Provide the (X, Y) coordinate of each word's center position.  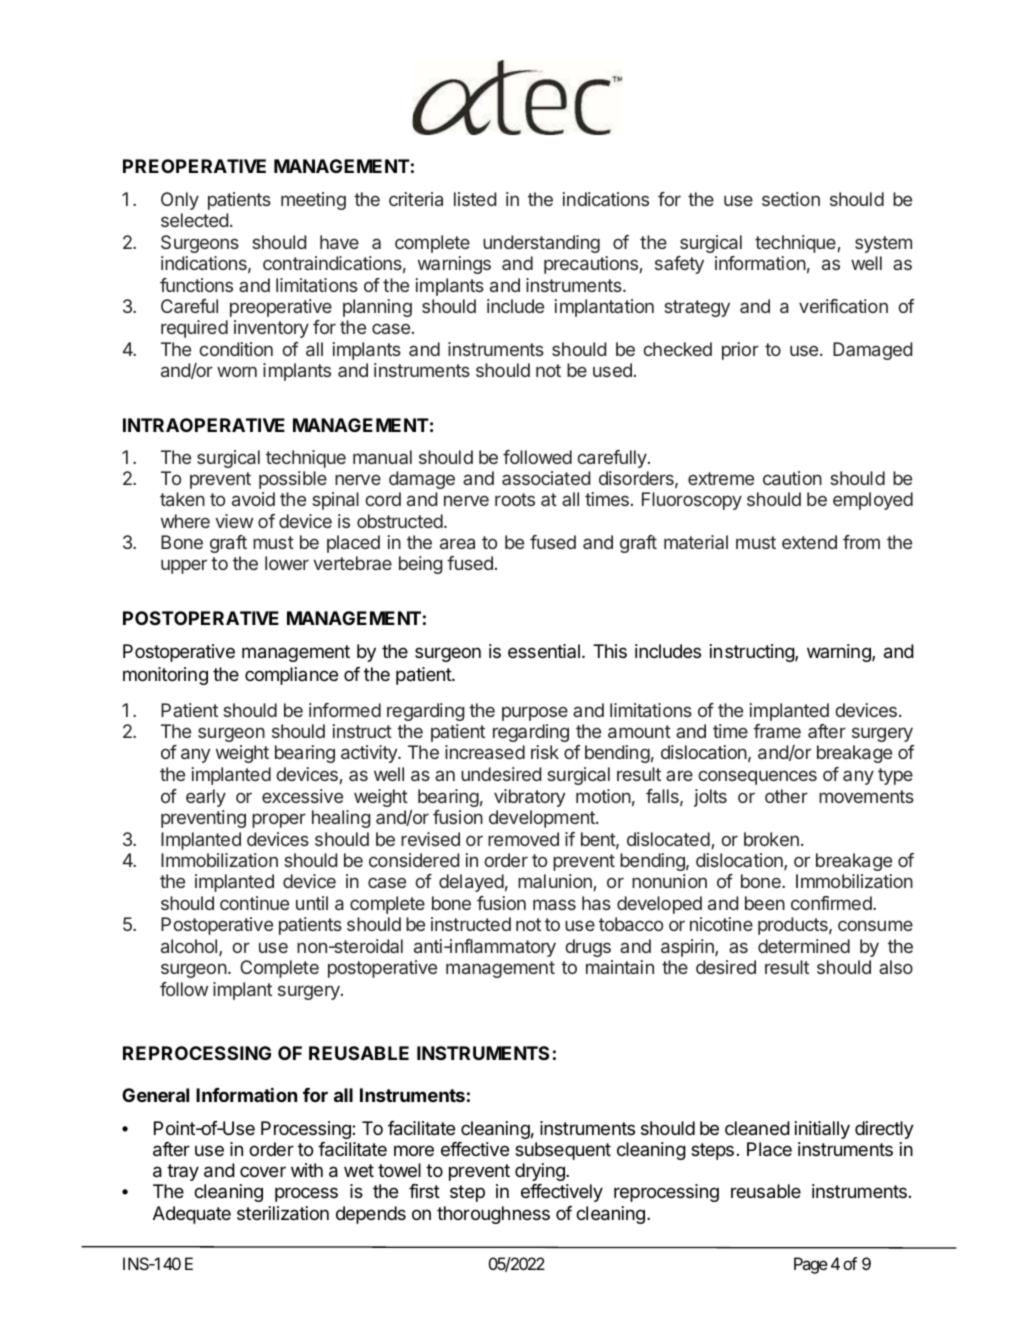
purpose (535, 713)
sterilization (283, 1213)
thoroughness (493, 1215)
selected (195, 220)
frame (777, 731)
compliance (291, 676)
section (791, 199)
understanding (541, 244)
